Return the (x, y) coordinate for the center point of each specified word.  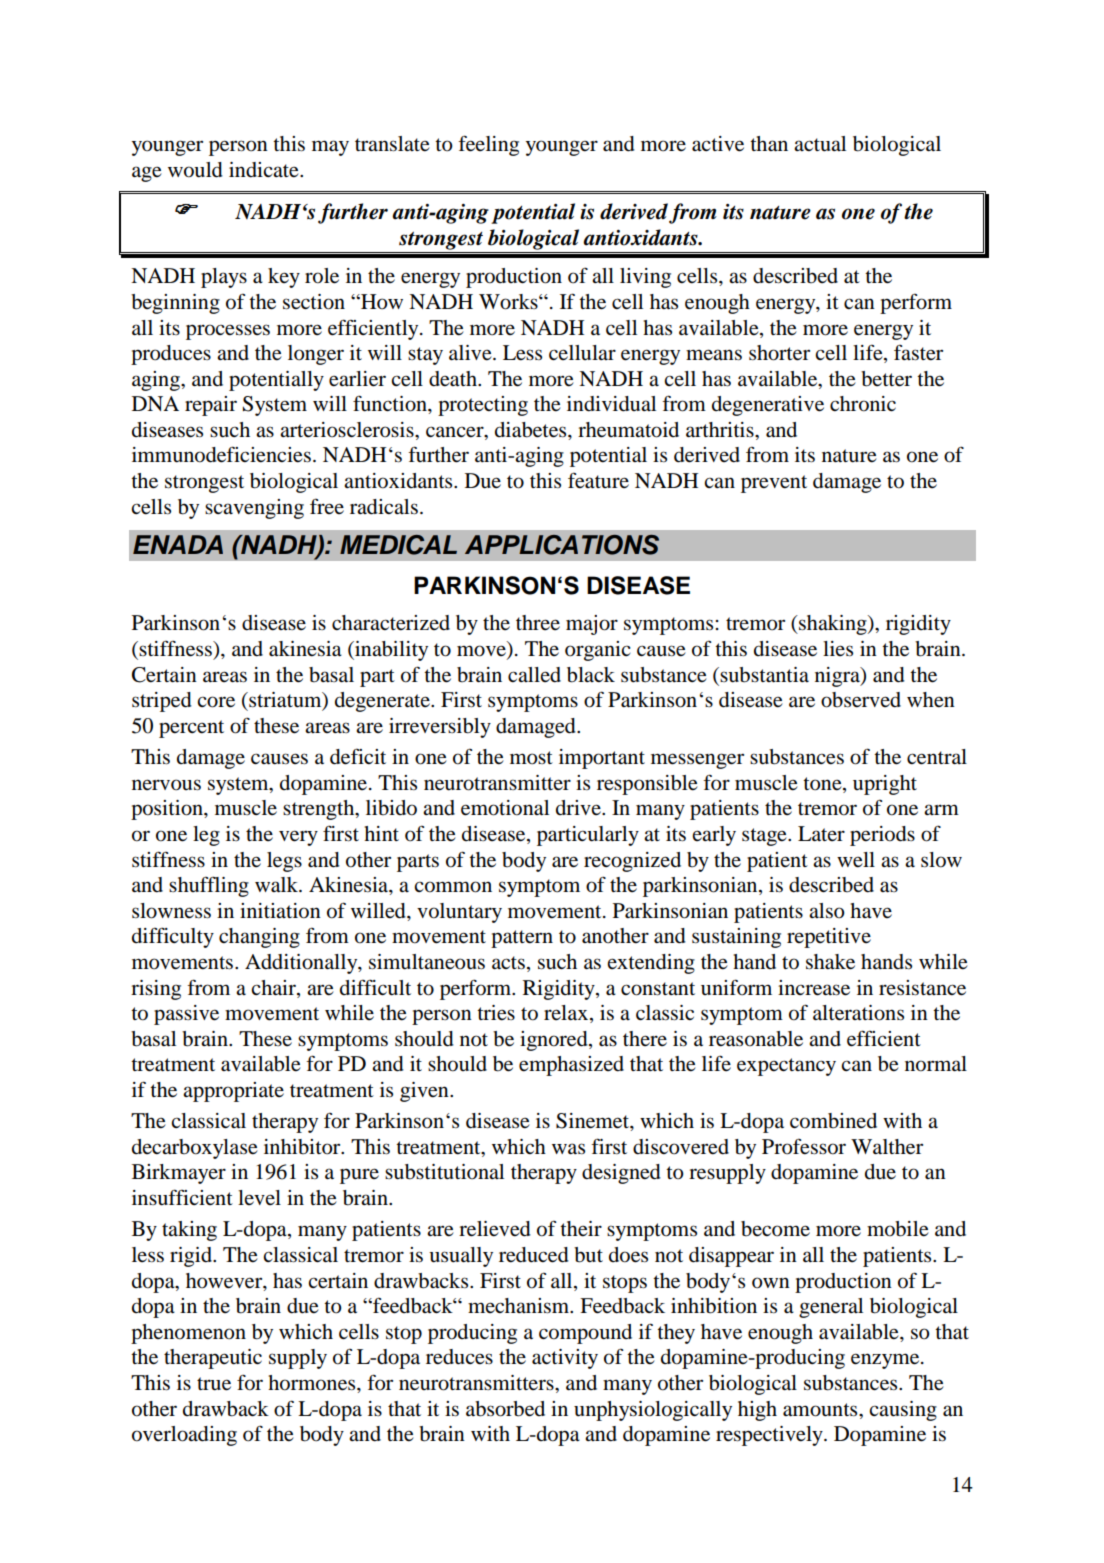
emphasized (571, 1066)
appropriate (233, 1092)
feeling (488, 145)
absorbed (505, 1409)
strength (320, 810)
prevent (774, 484)
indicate (265, 170)
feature (598, 480)
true (214, 1384)
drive (579, 807)
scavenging (254, 509)
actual (820, 144)
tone (823, 784)
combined (833, 1121)
